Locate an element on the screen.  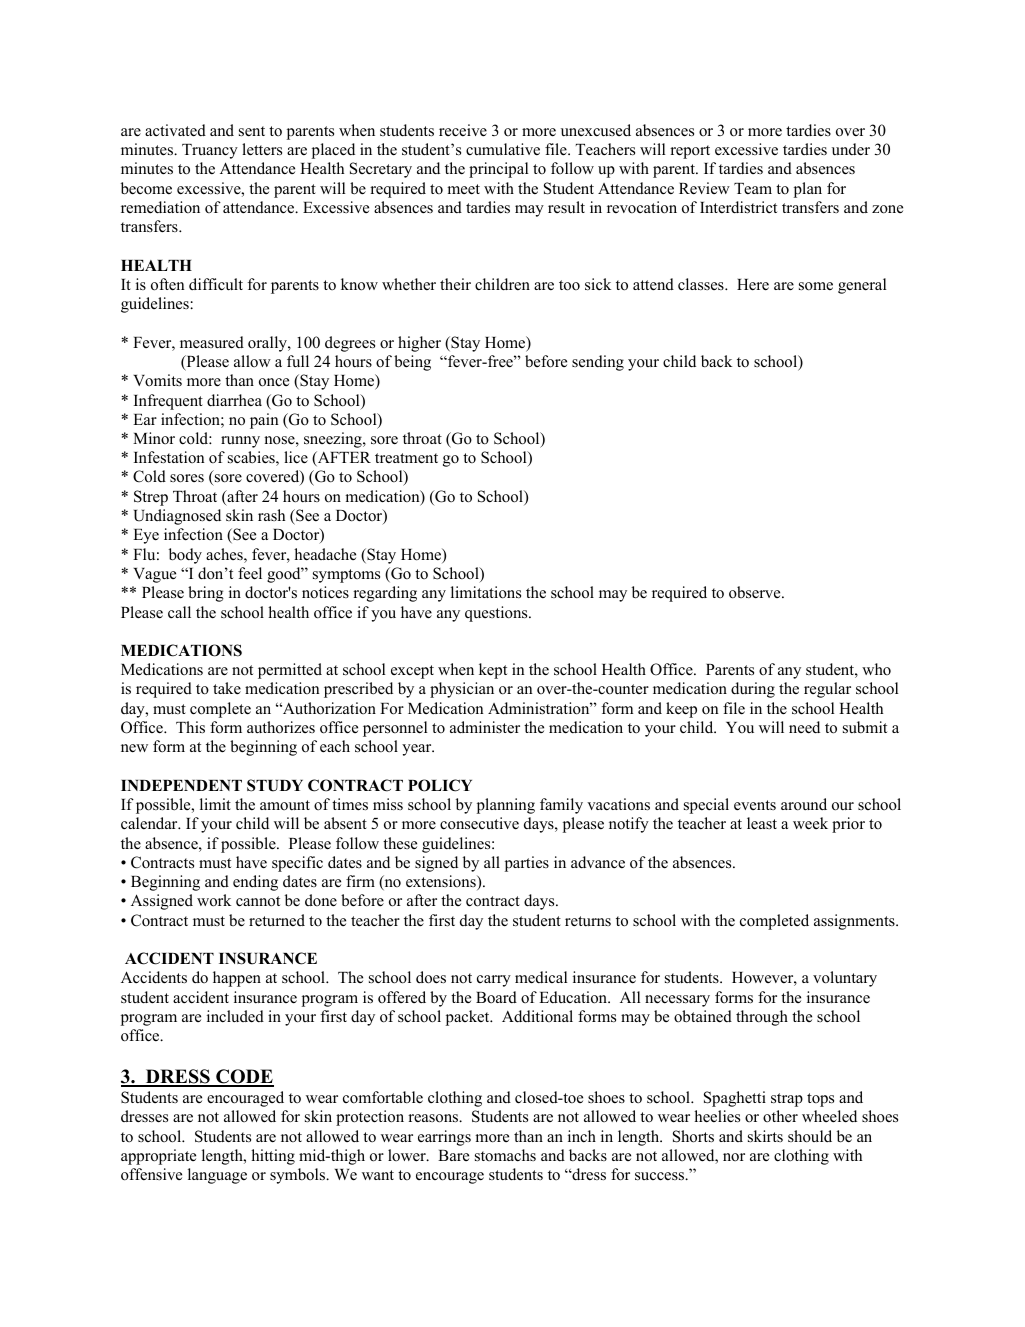
language is located at coordinates (217, 1176).
